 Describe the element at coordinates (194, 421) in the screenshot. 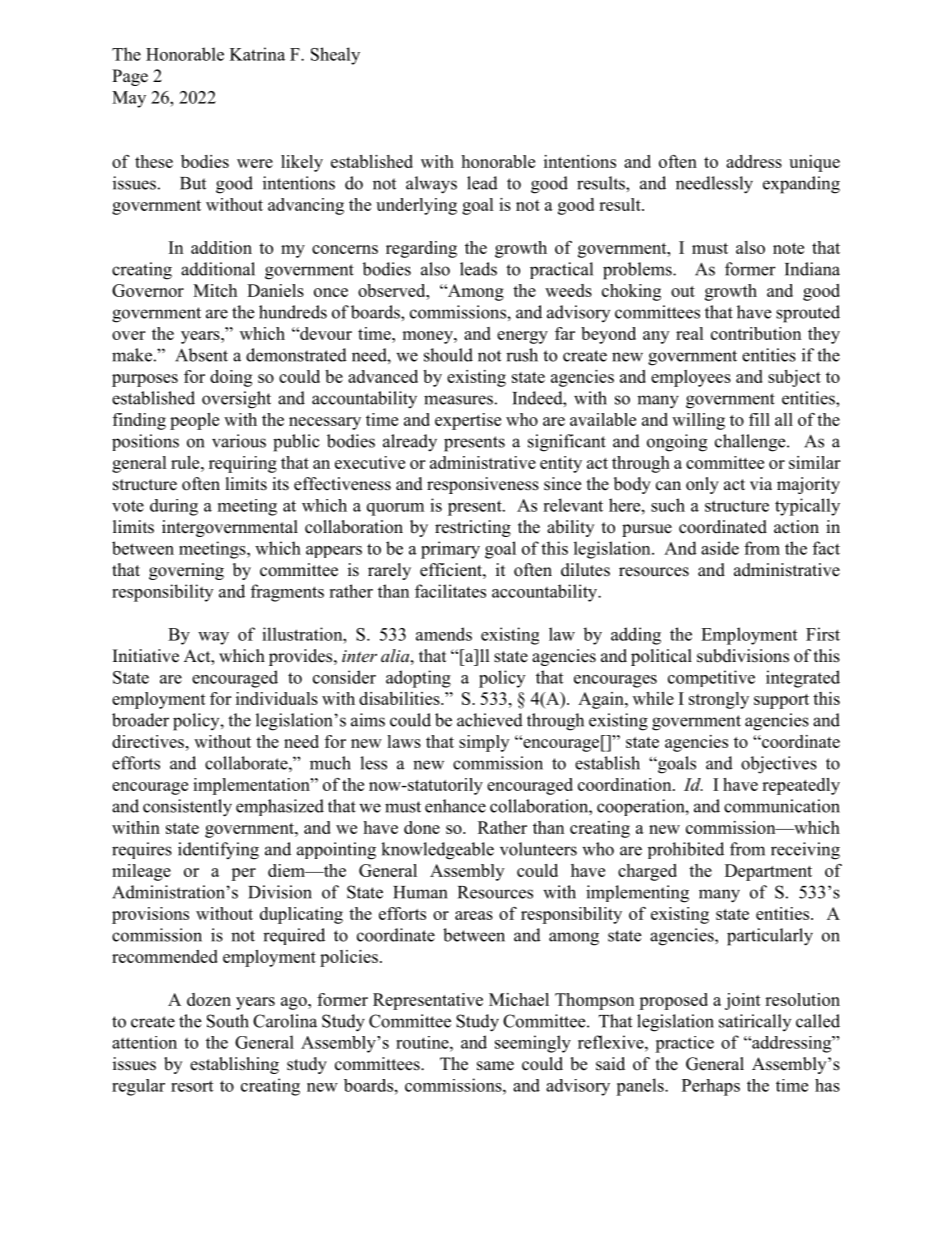

I see `people` at that location.
